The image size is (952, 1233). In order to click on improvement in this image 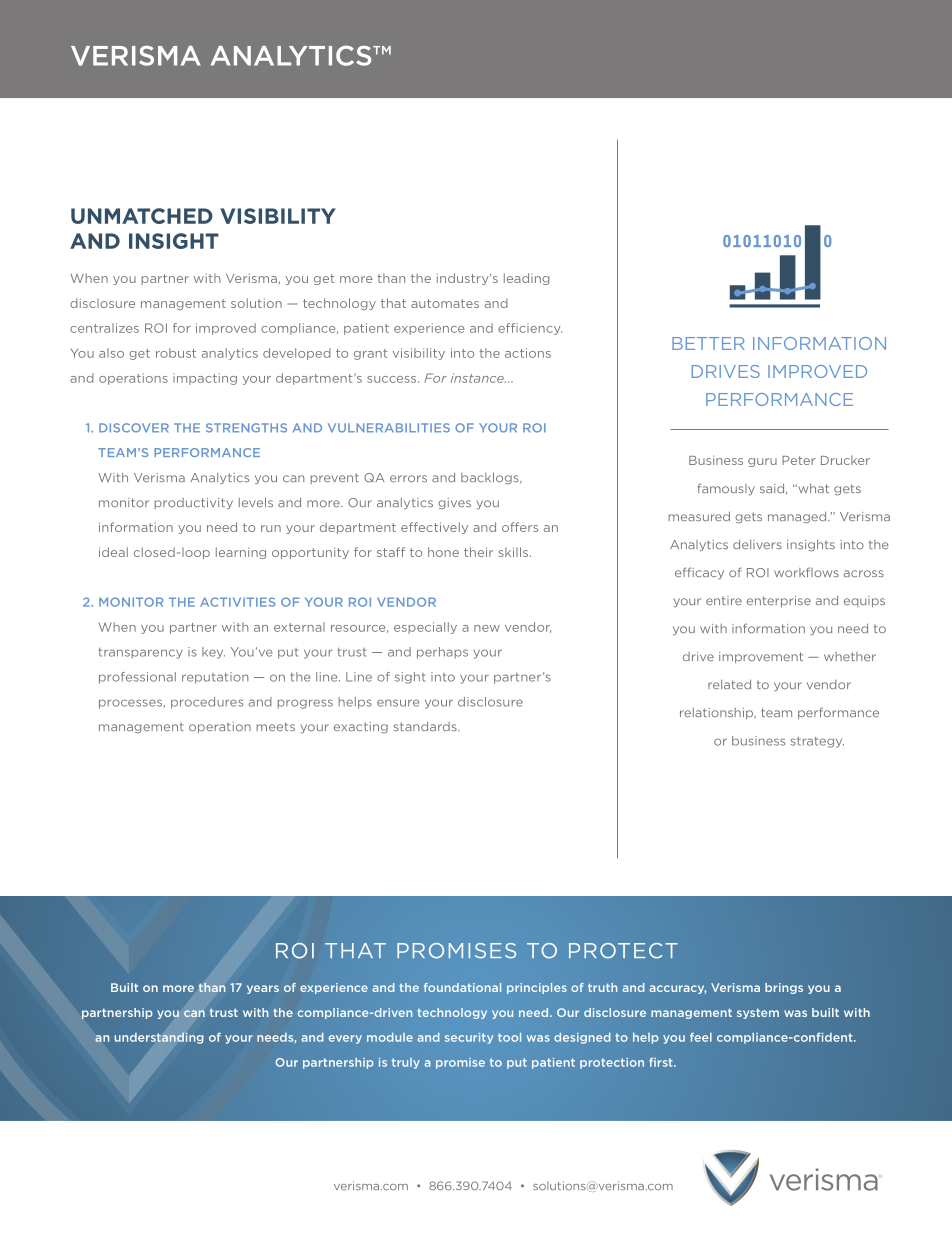, I will do `click(761, 657)`.
